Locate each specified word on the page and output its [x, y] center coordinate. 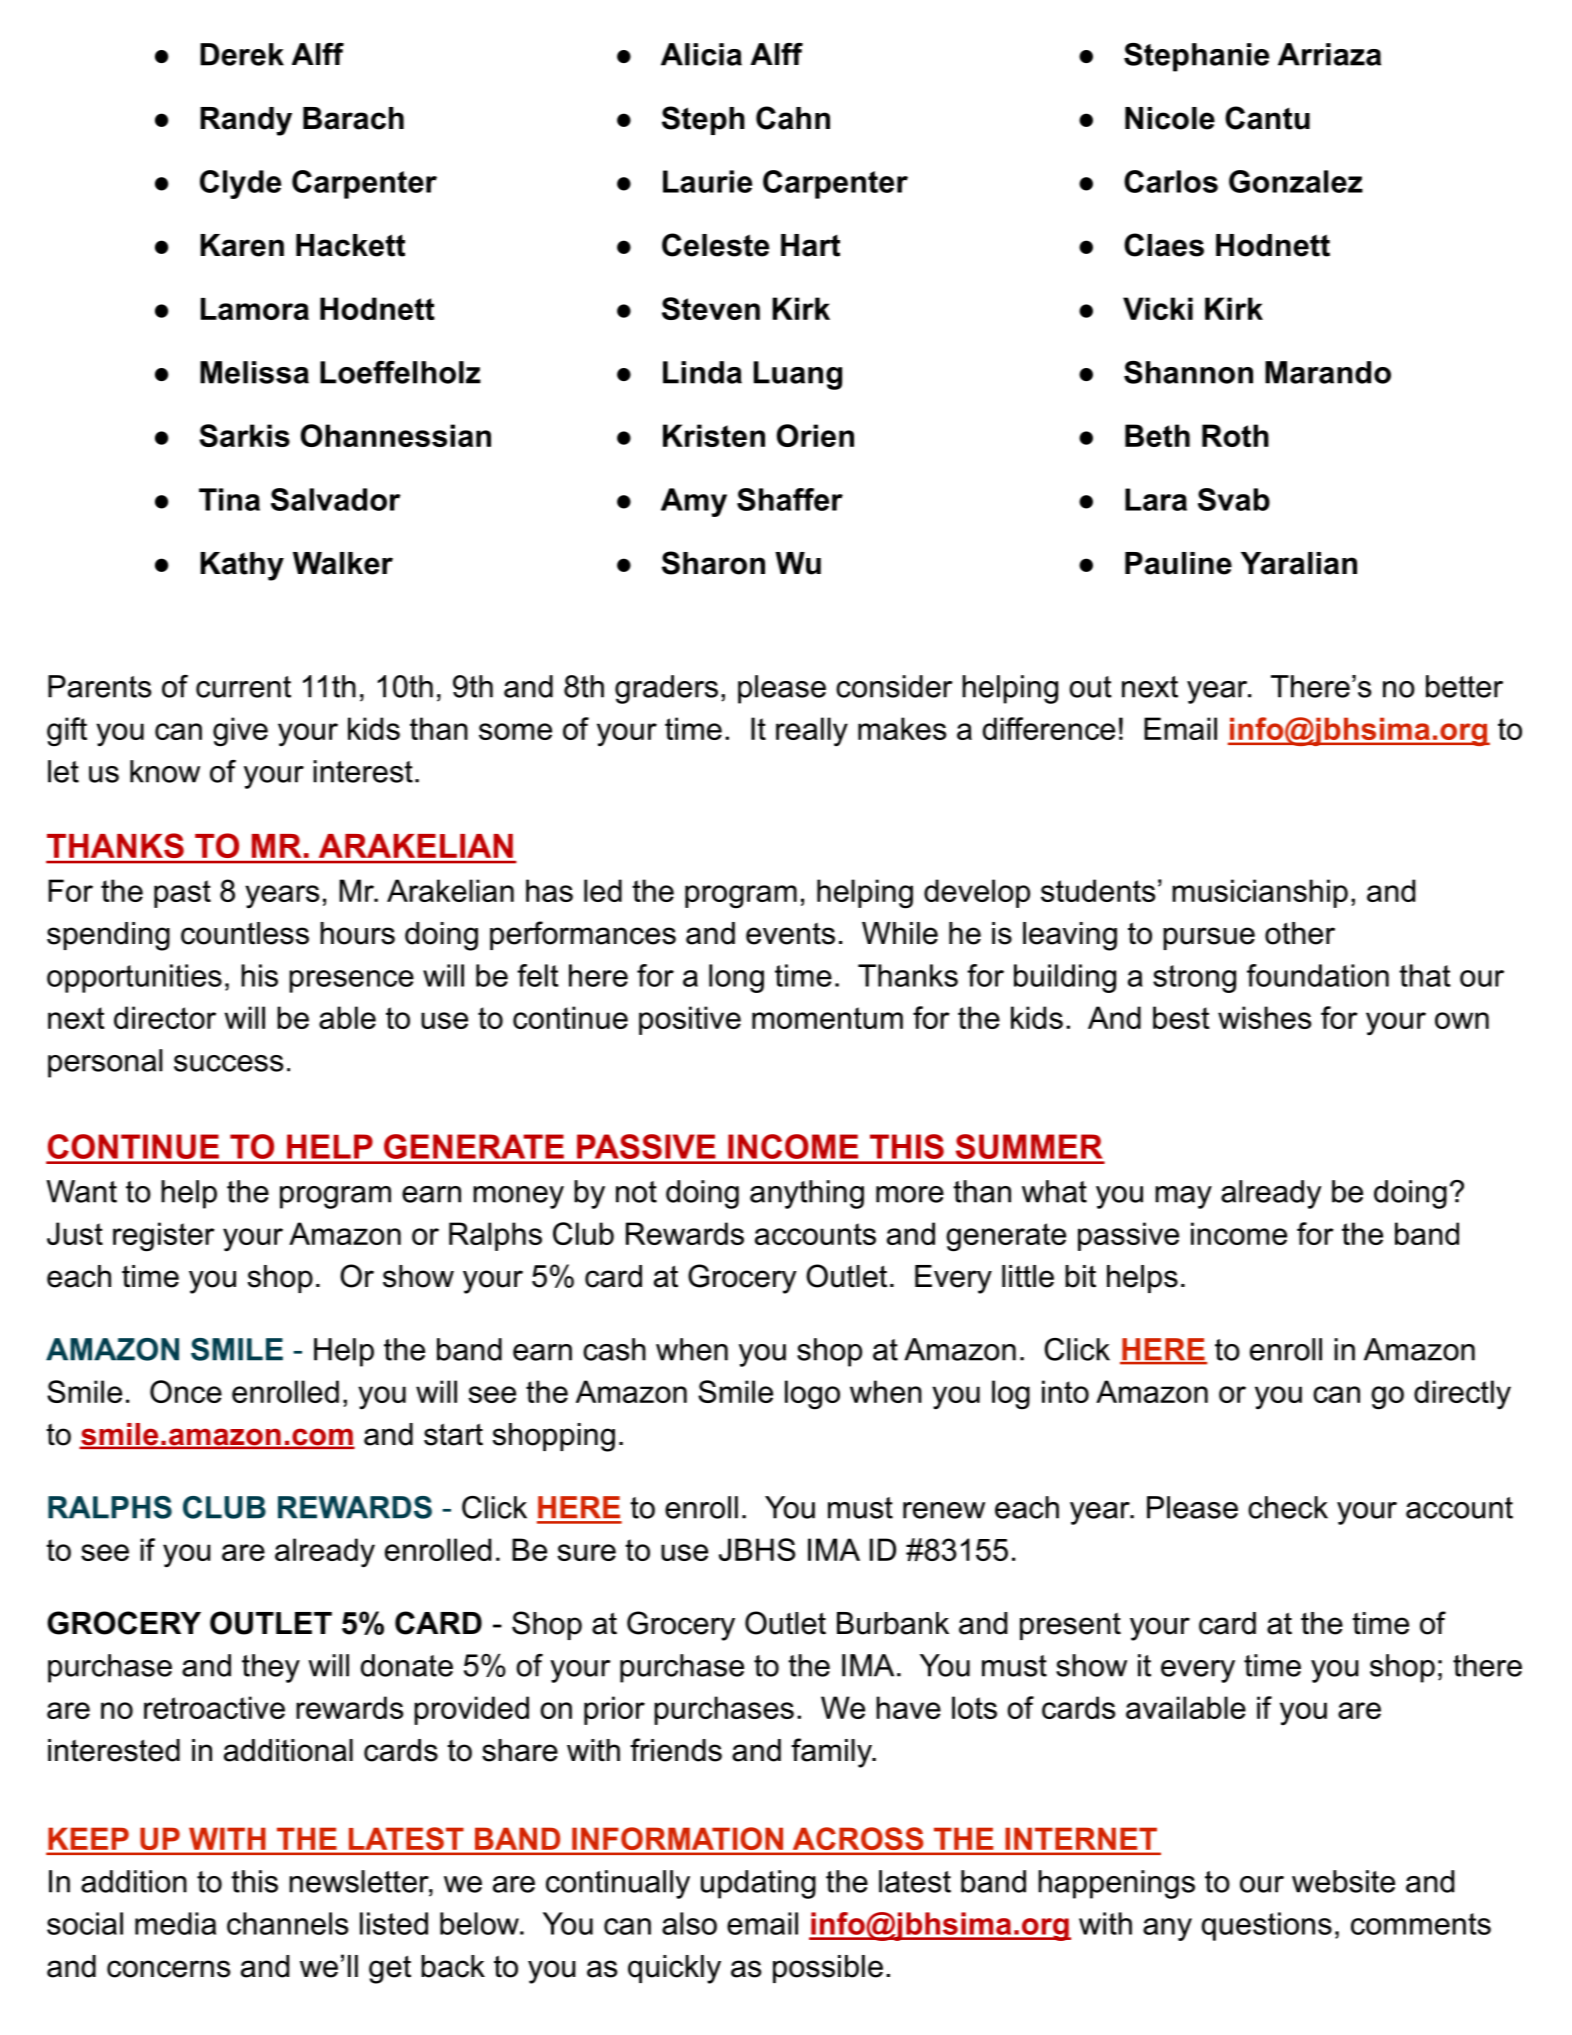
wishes [1264, 1017]
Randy [246, 121]
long [736, 978]
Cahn [793, 118]
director [165, 1017]
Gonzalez [1296, 181]
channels [287, 1923]
